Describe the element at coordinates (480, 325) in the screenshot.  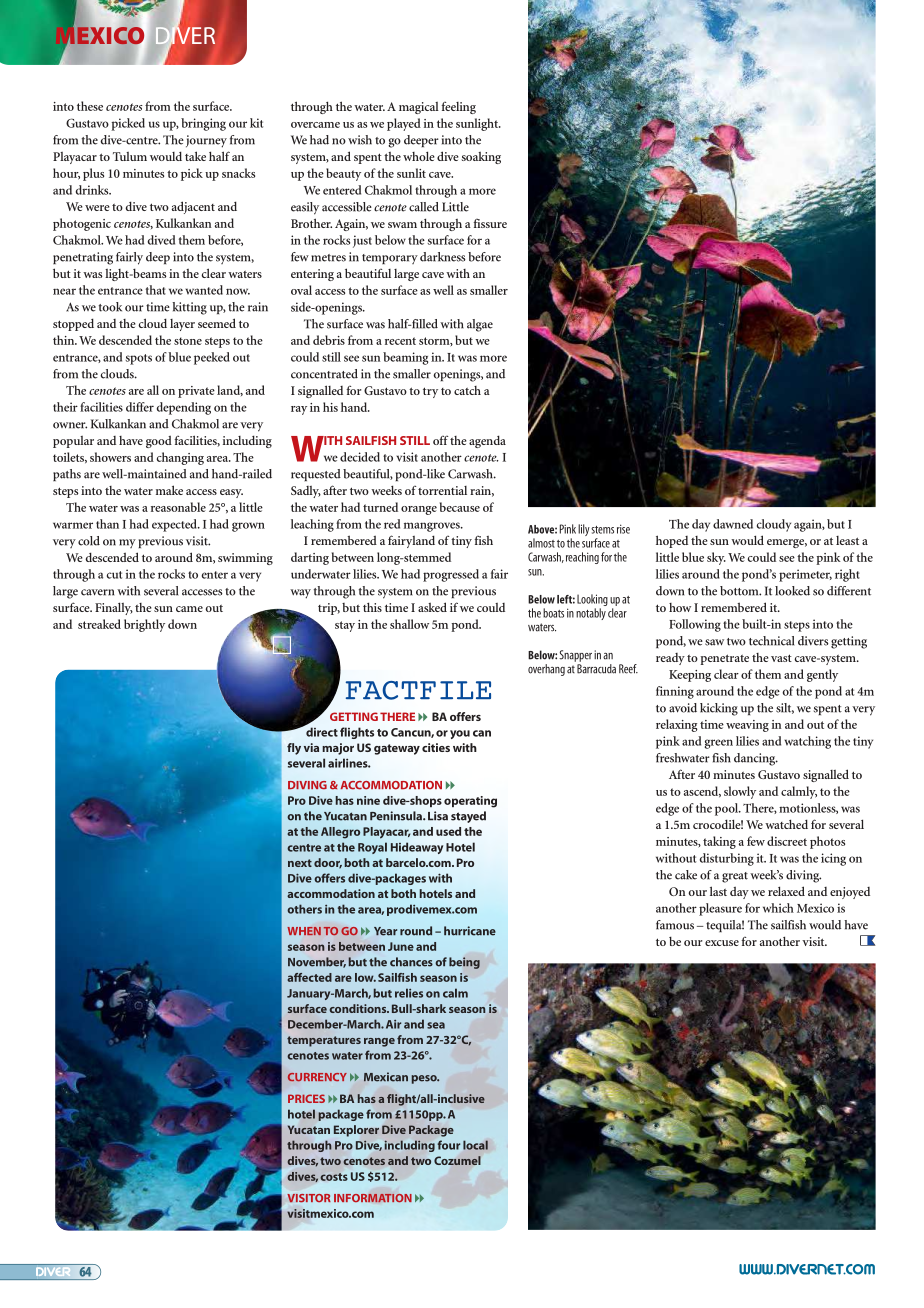
I see `algae` at that location.
